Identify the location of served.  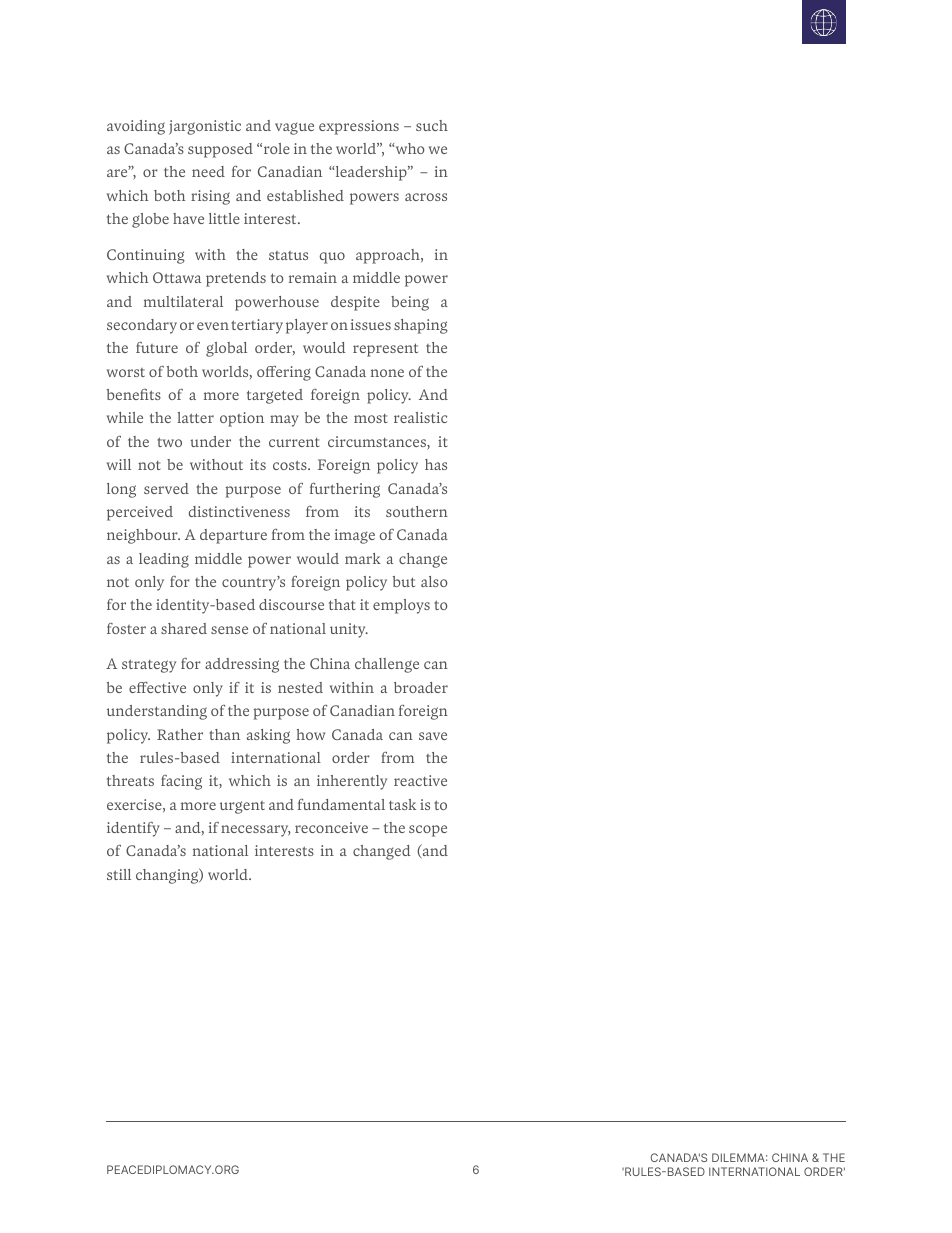
(166, 488).
